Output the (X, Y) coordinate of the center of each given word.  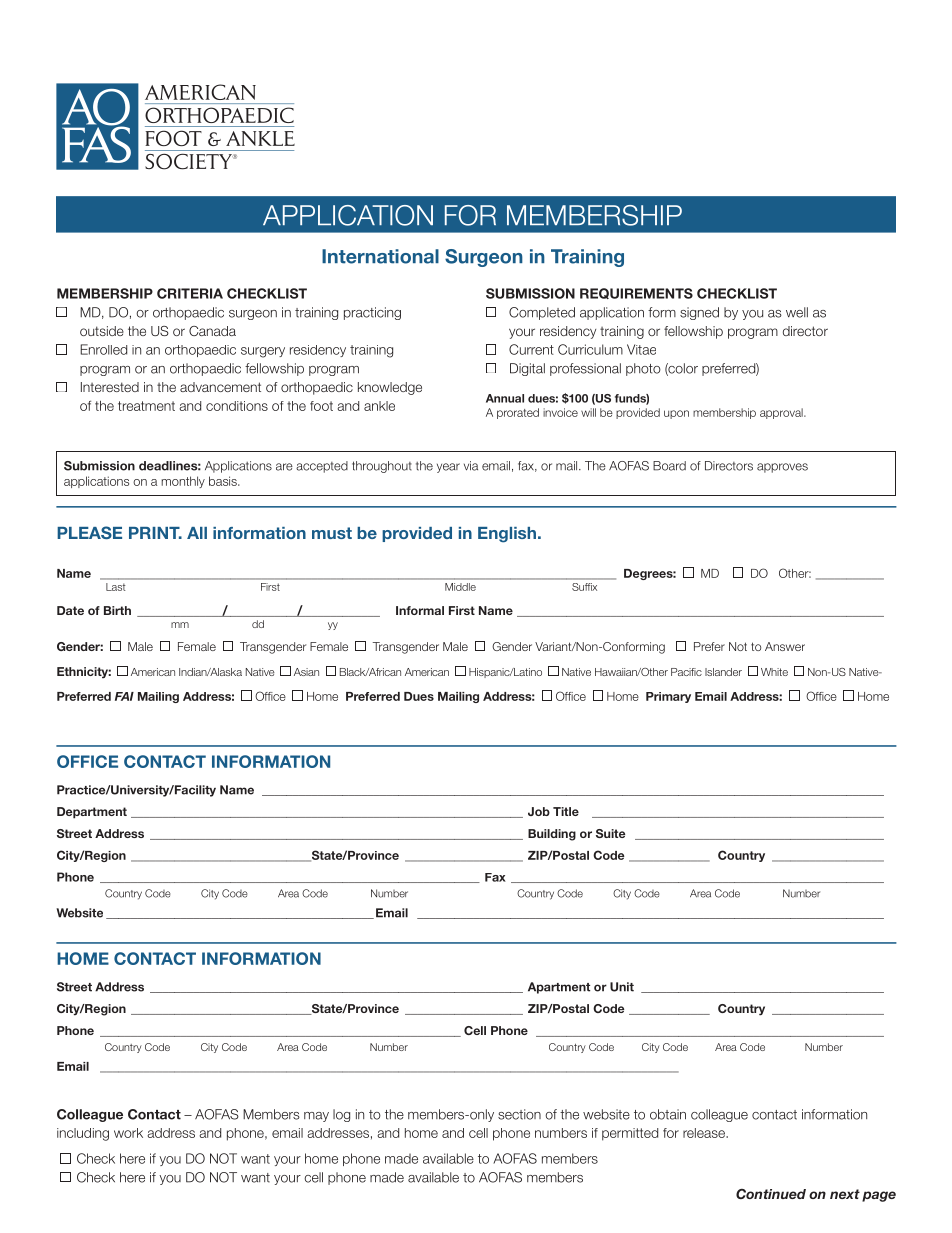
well (797, 312)
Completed (542, 313)
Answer (785, 646)
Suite (610, 833)
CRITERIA (190, 293)
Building (552, 835)
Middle (460, 587)
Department (92, 813)
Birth (117, 610)
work (128, 1133)
